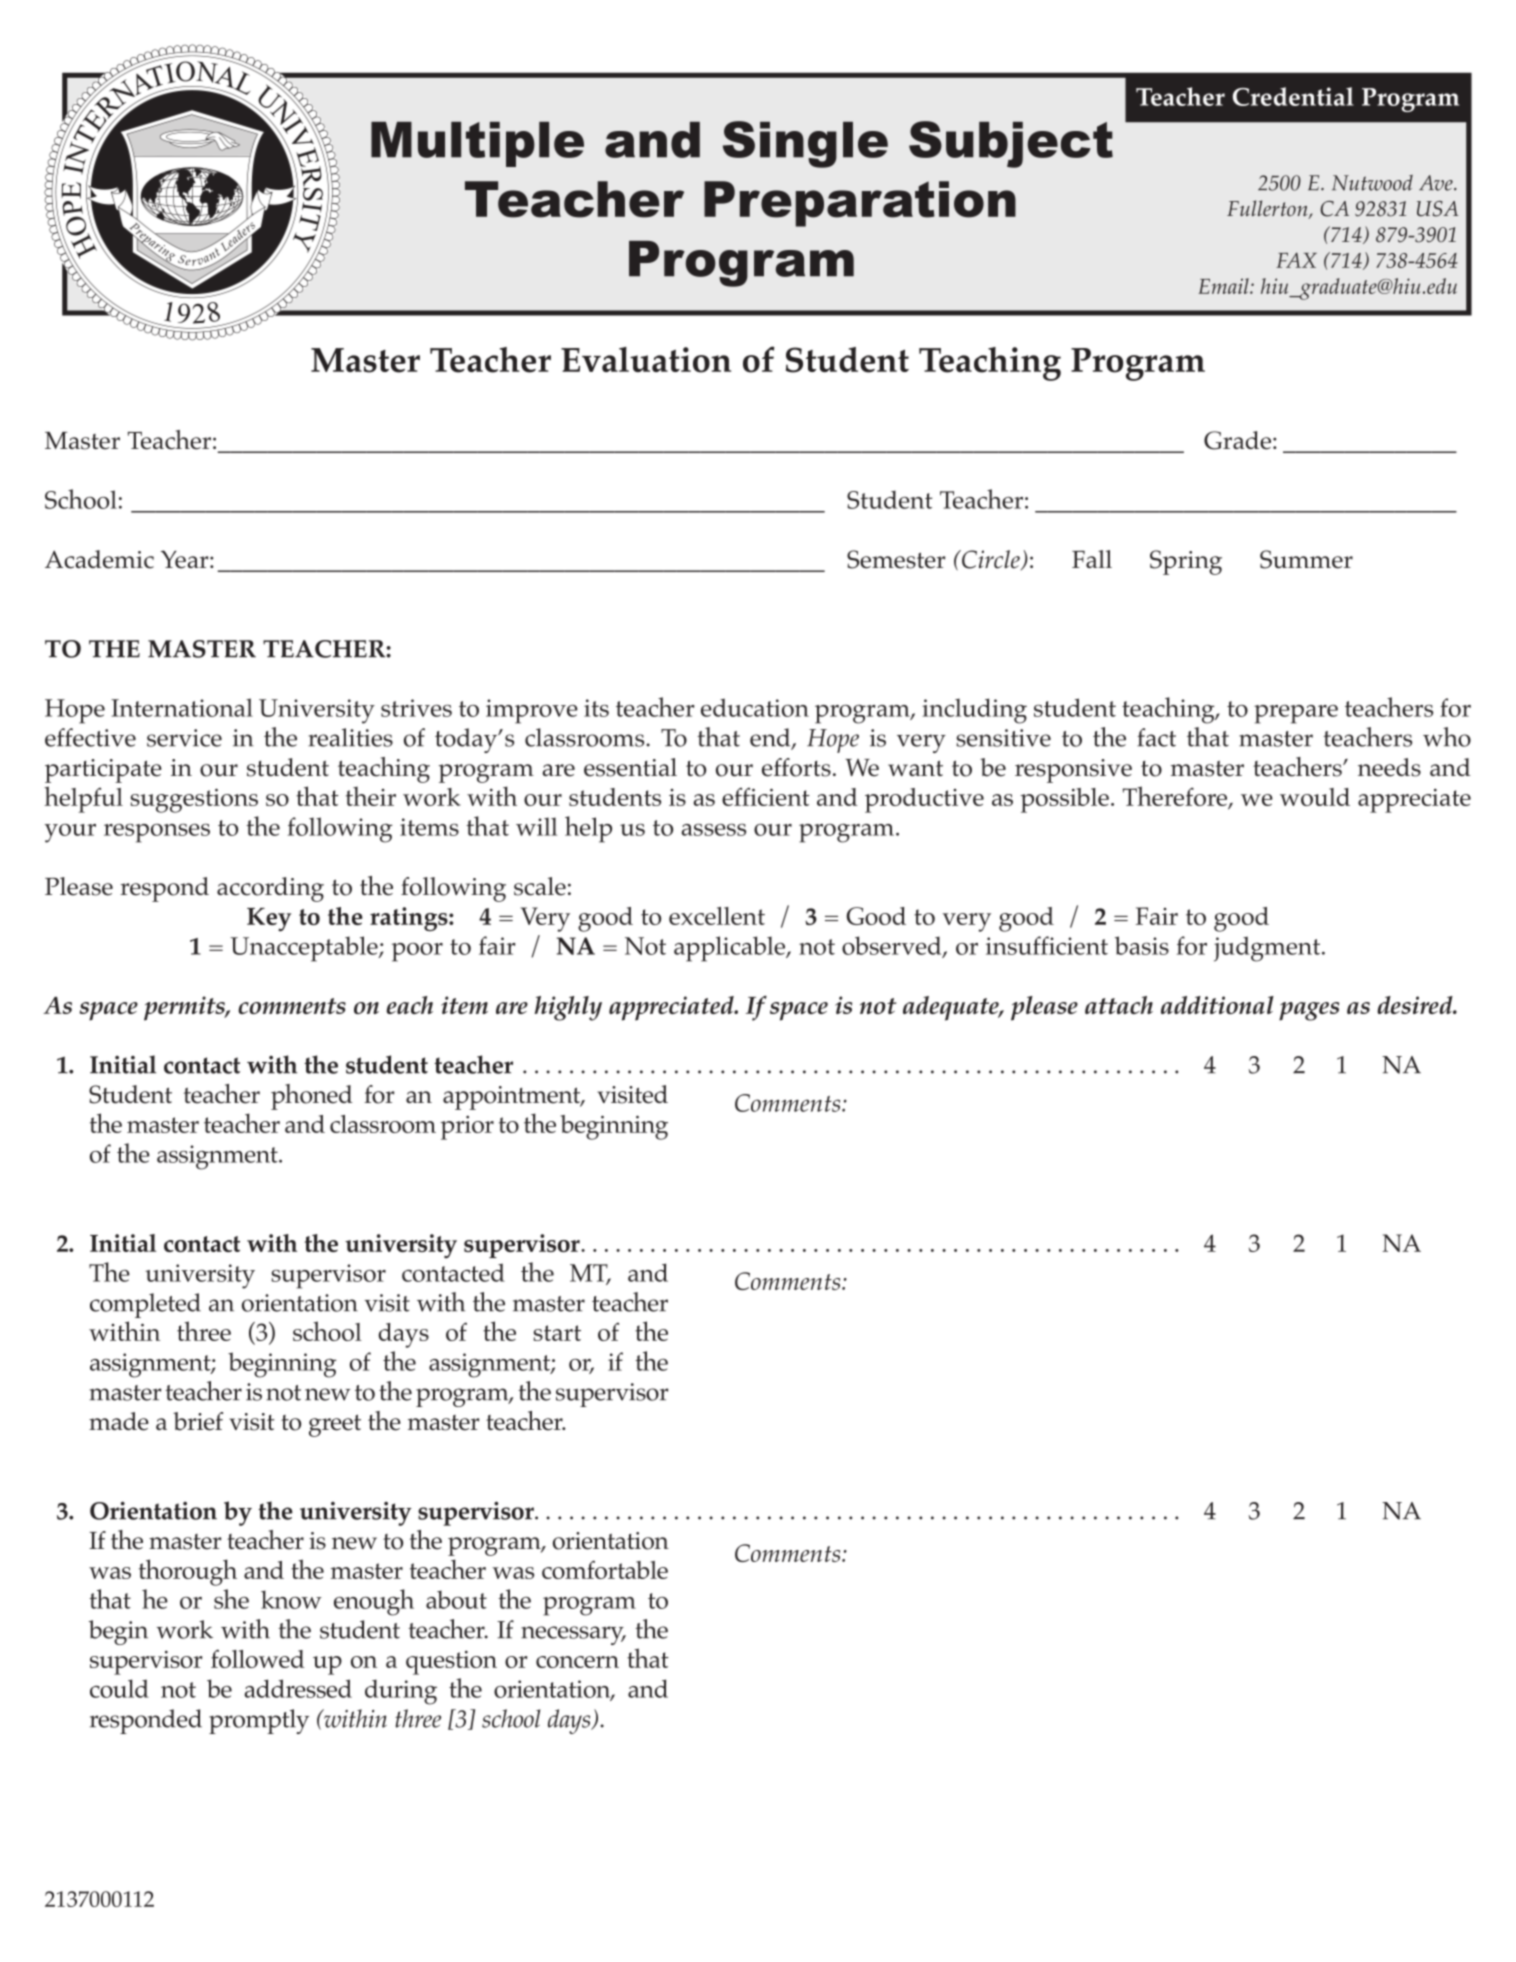 Image resolution: width=1516 pixels, height=1962 pixels. I want to click on followed, so click(258, 1658).
